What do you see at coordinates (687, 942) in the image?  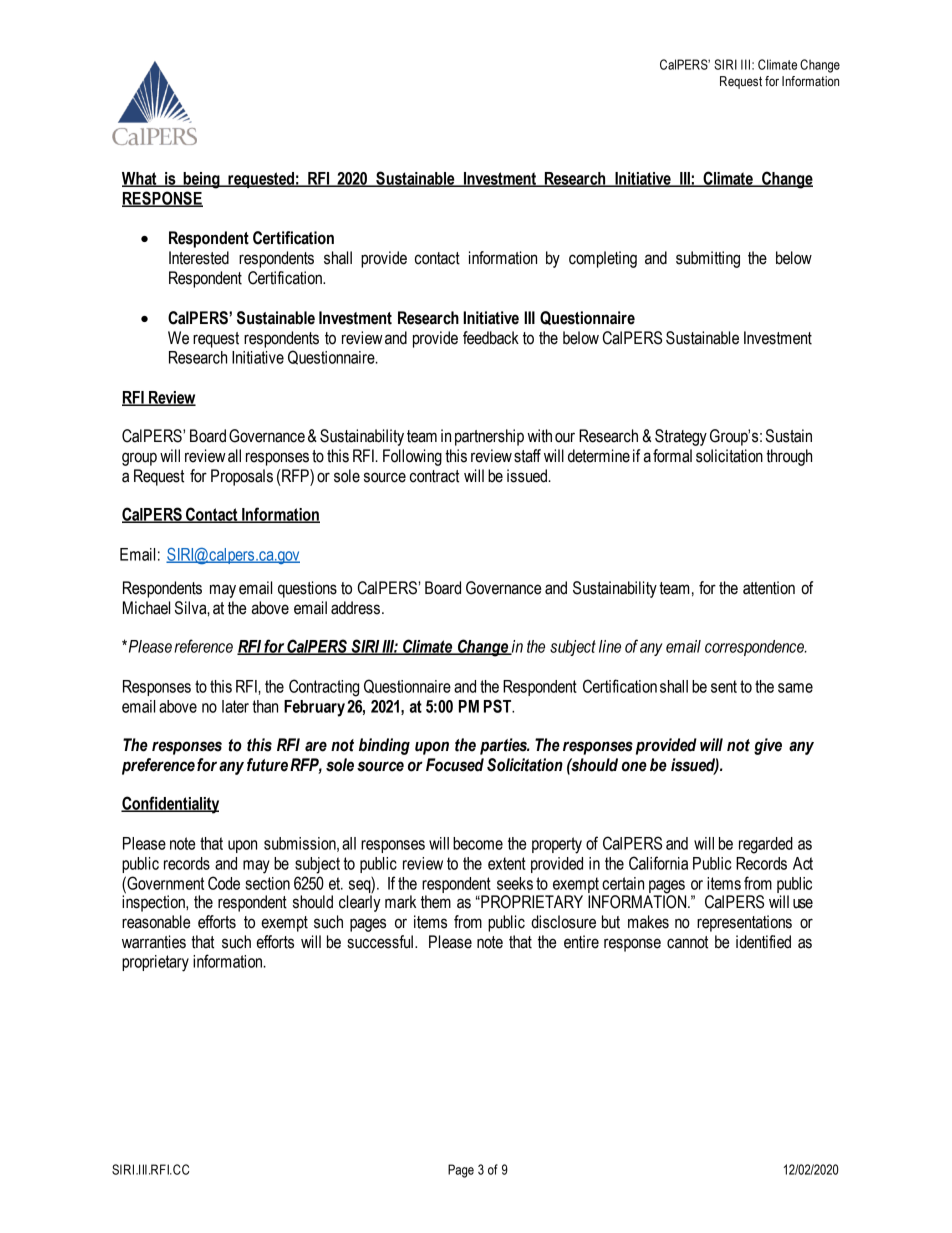 I see `cannot` at bounding box center [687, 942].
